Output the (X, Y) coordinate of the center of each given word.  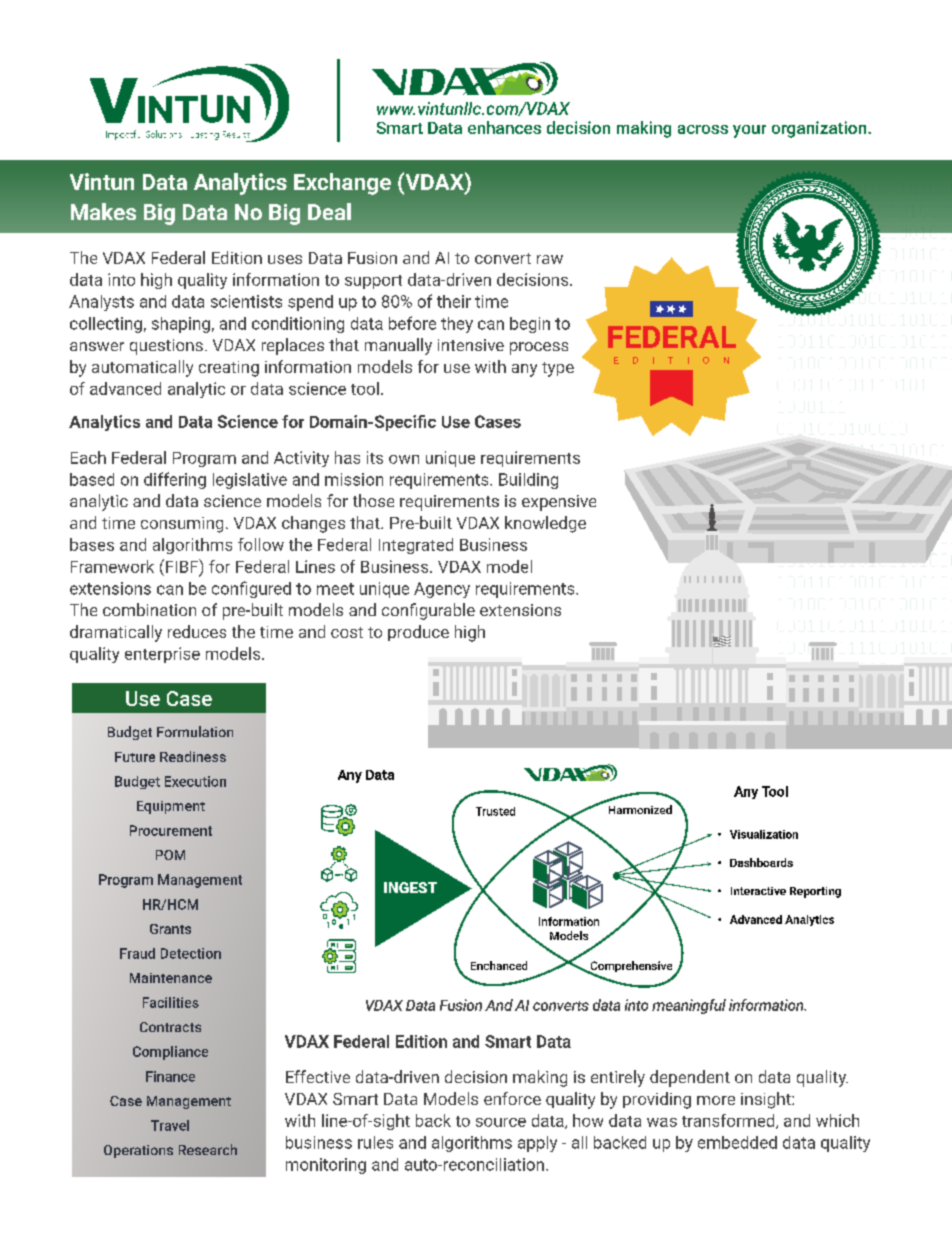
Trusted (495, 811)
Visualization (764, 834)
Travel (170, 1125)
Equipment (171, 807)
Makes (103, 211)
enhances (504, 127)
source (501, 1122)
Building (528, 481)
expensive (559, 503)
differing (175, 480)
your (749, 131)
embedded (737, 1142)
